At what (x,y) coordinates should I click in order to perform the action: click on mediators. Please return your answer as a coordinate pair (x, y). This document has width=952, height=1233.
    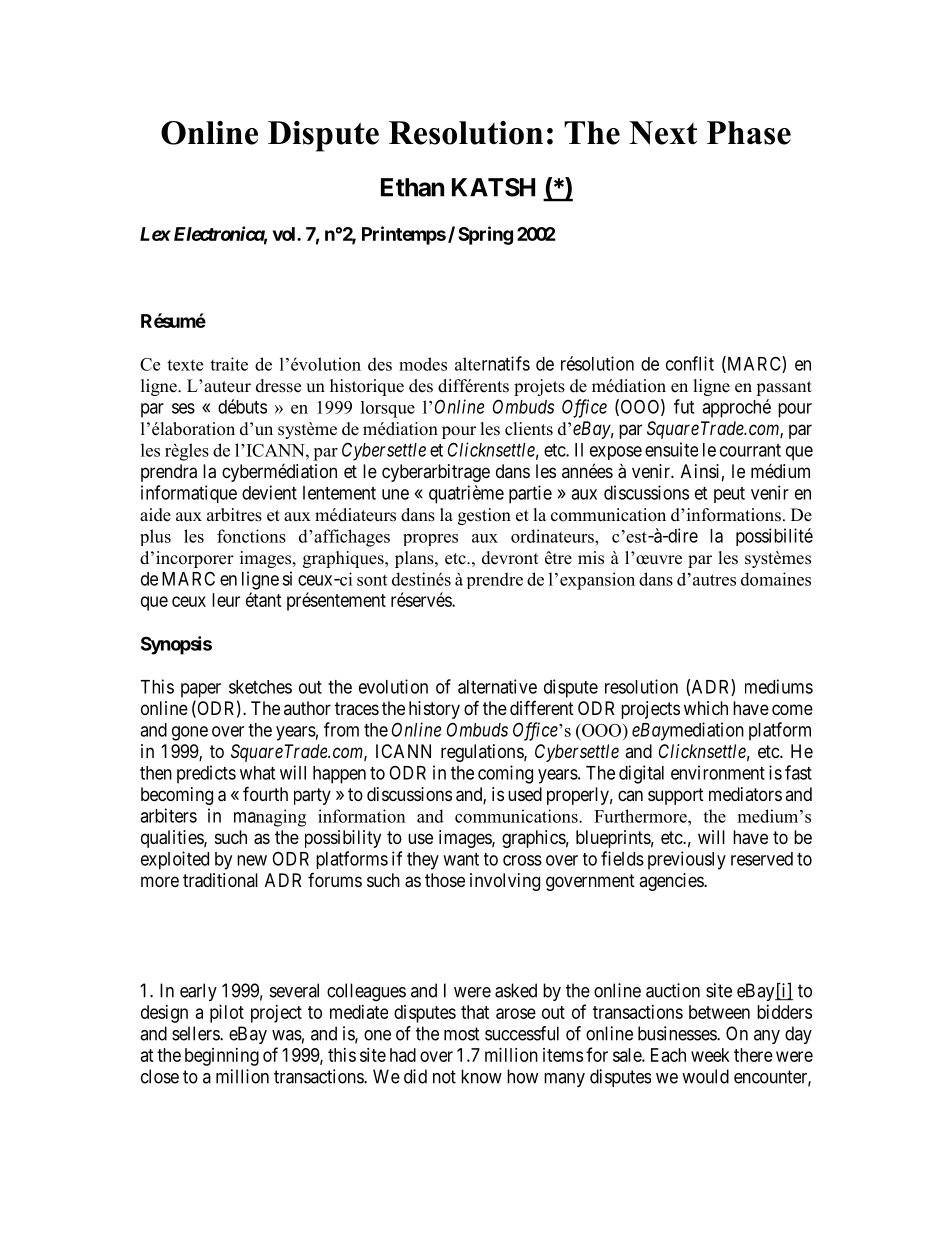
    Looking at the image, I should click on (745, 794).
